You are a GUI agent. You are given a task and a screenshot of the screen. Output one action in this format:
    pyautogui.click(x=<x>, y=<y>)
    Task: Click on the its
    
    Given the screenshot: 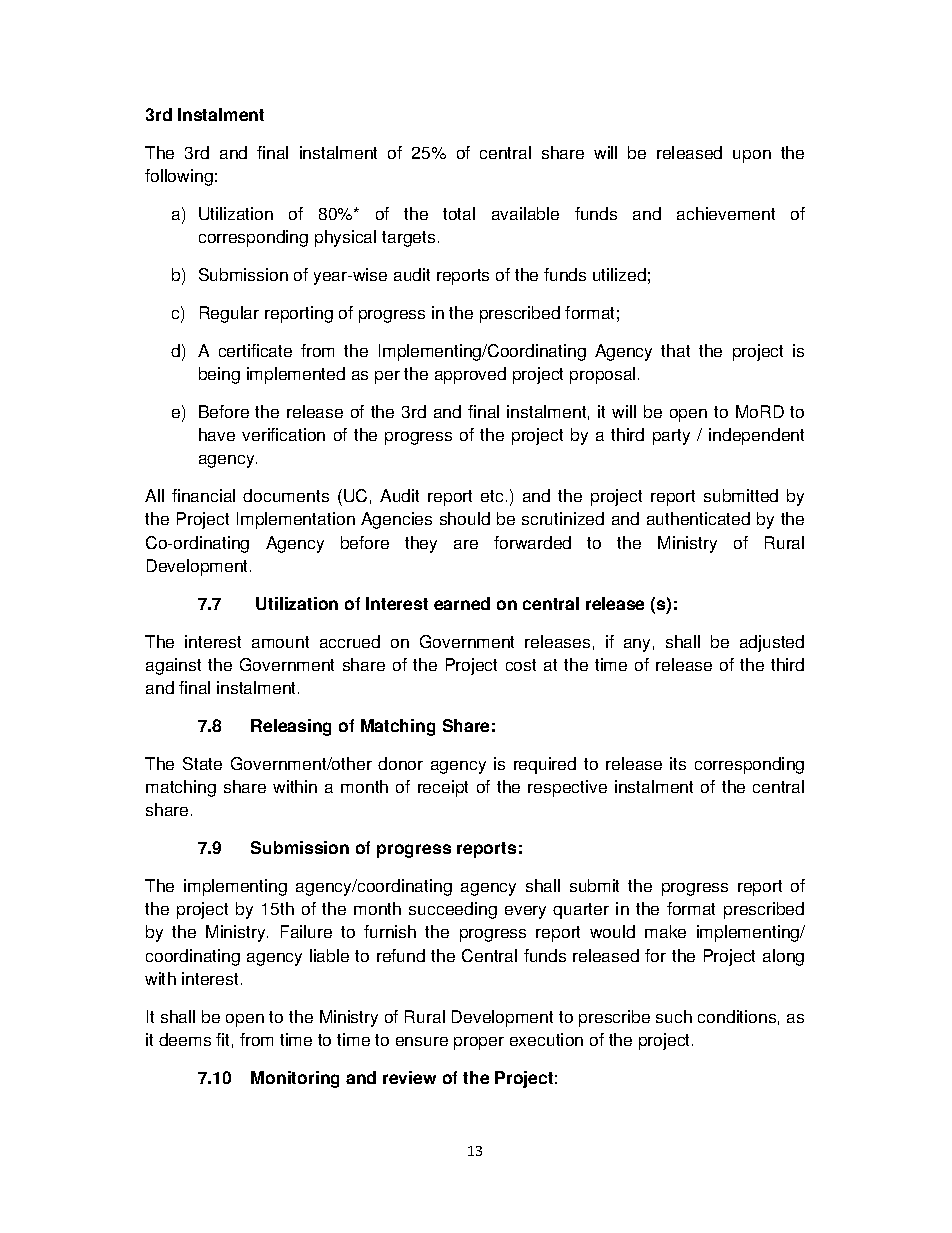 What is the action you would take?
    pyautogui.click(x=678, y=763)
